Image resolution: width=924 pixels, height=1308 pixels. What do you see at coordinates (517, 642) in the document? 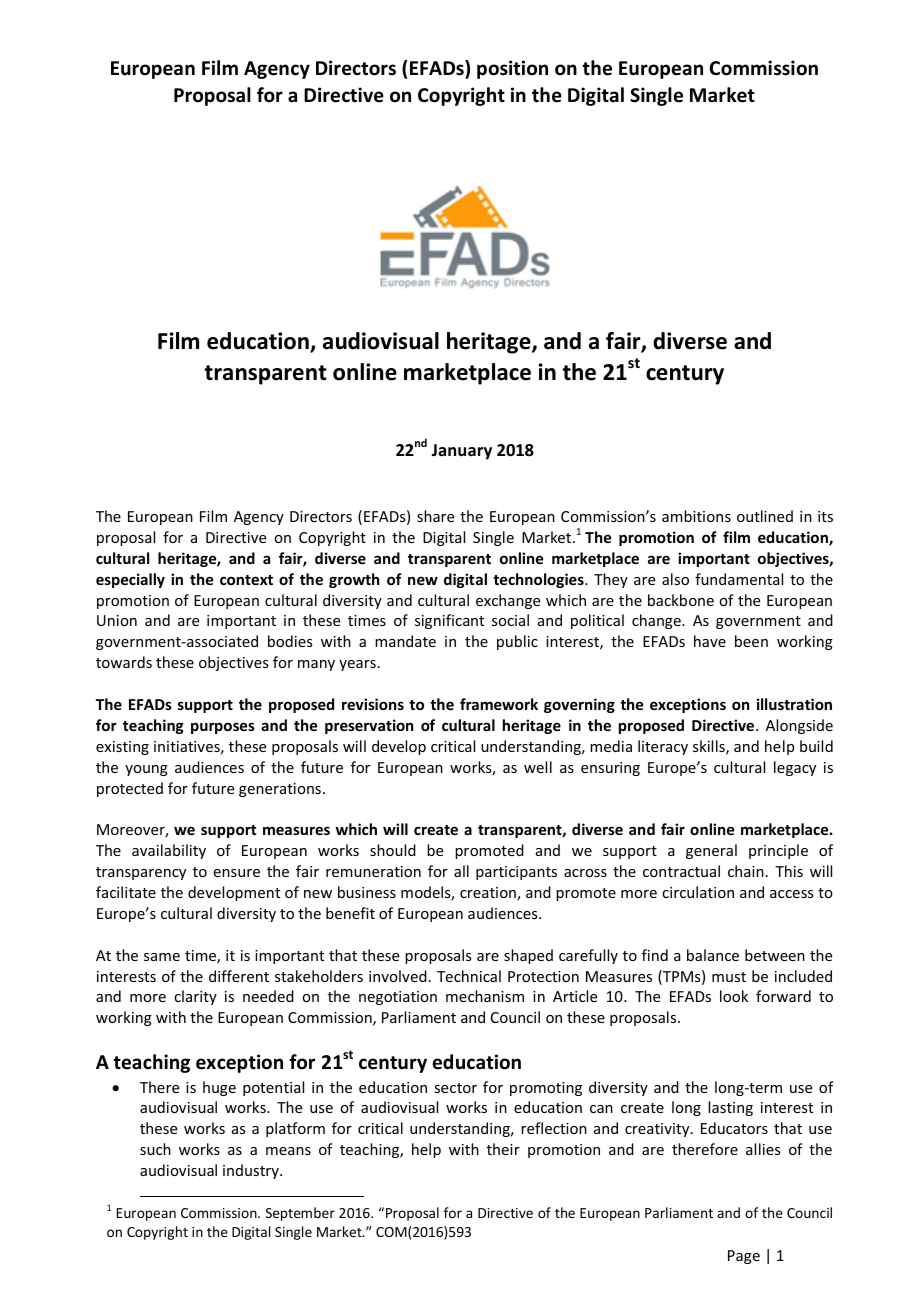
I see `public` at bounding box center [517, 642].
